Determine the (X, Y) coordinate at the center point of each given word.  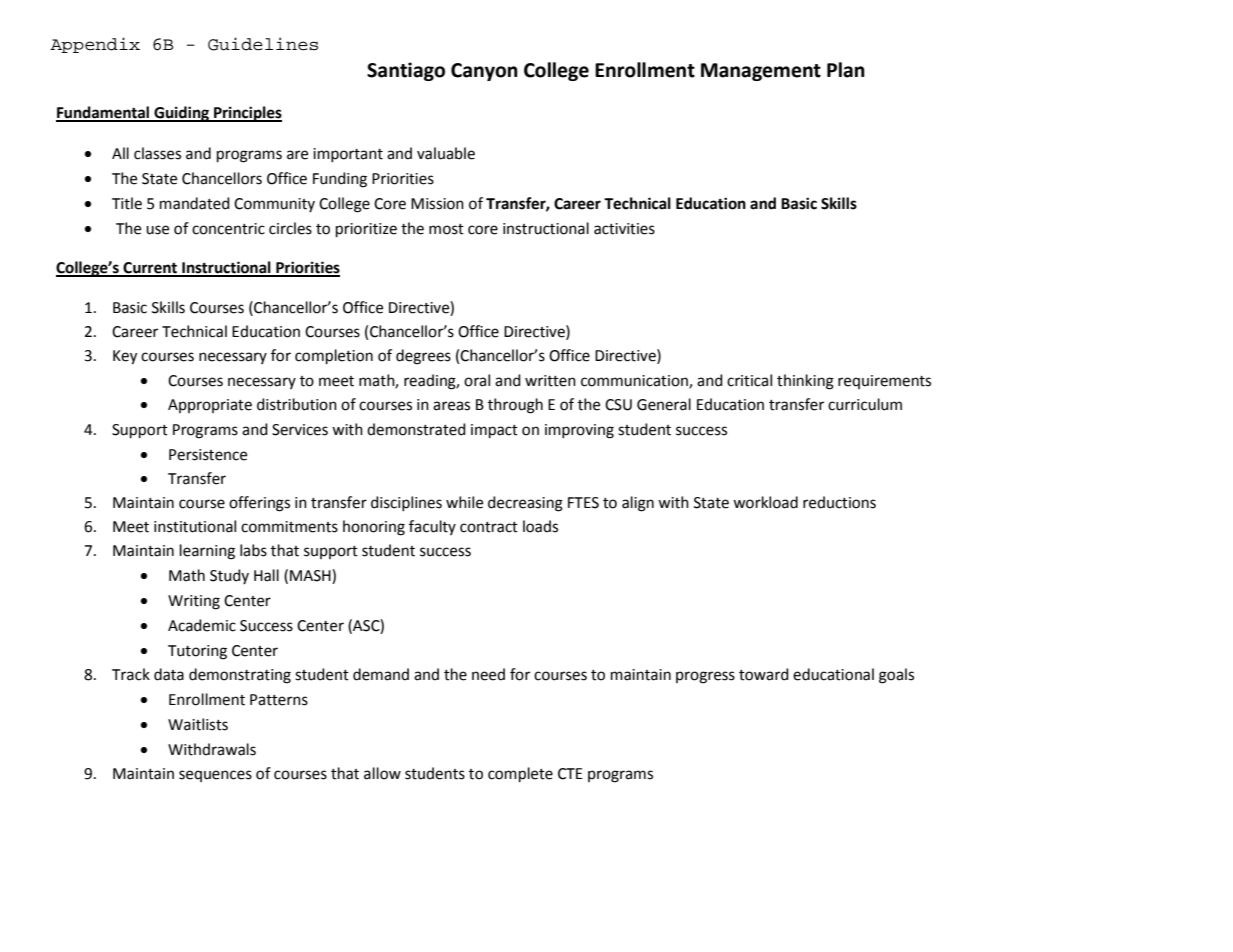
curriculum (865, 404)
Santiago (406, 71)
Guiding (181, 114)
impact (494, 431)
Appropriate (210, 406)
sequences (215, 776)
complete (520, 775)
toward (764, 674)
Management (761, 72)
